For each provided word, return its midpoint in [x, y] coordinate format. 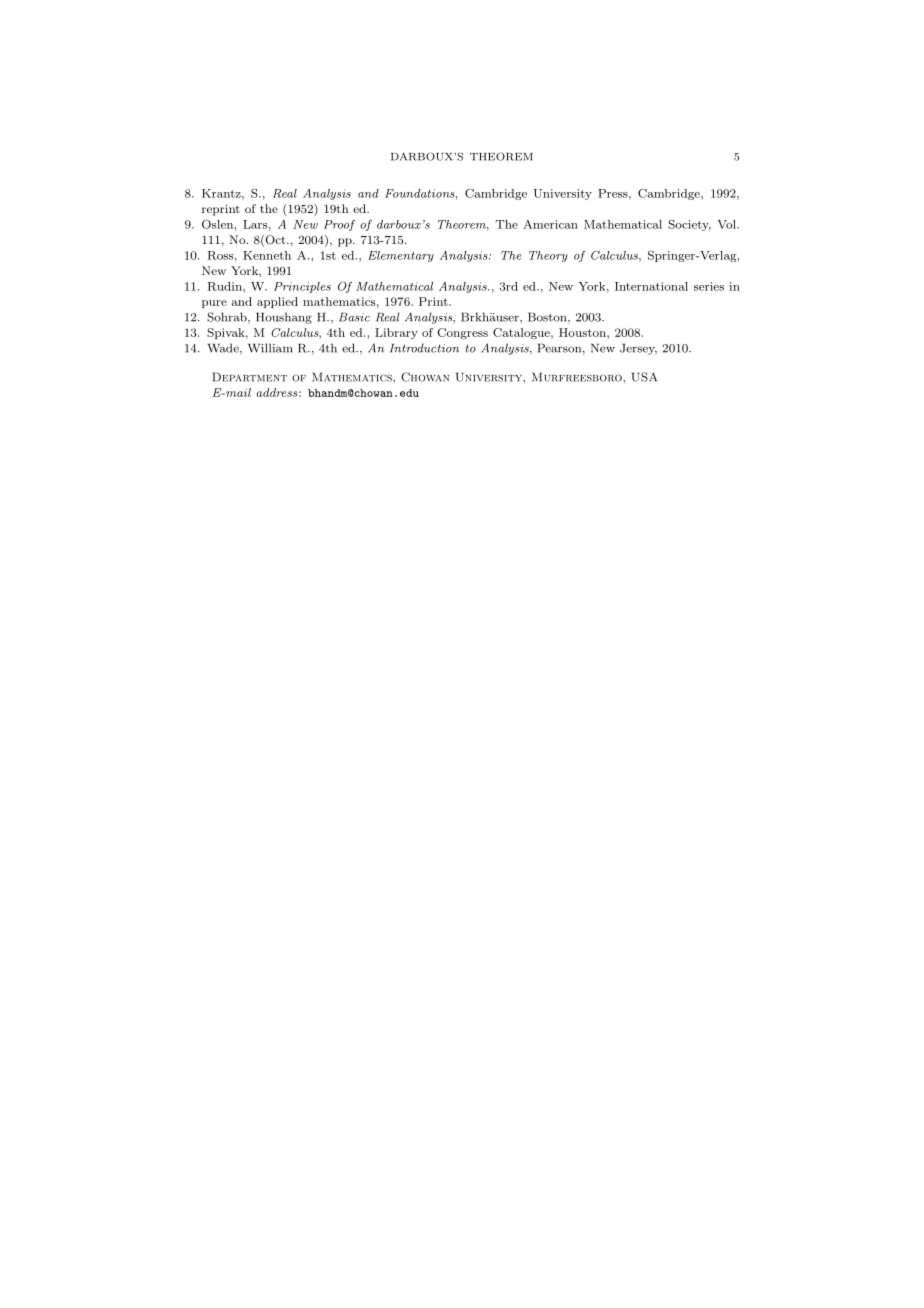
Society [689, 225]
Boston [548, 318]
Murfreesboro [578, 377]
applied [277, 302]
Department [249, 377]
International [651, 286]
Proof [339, 225]
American [550, 224]
